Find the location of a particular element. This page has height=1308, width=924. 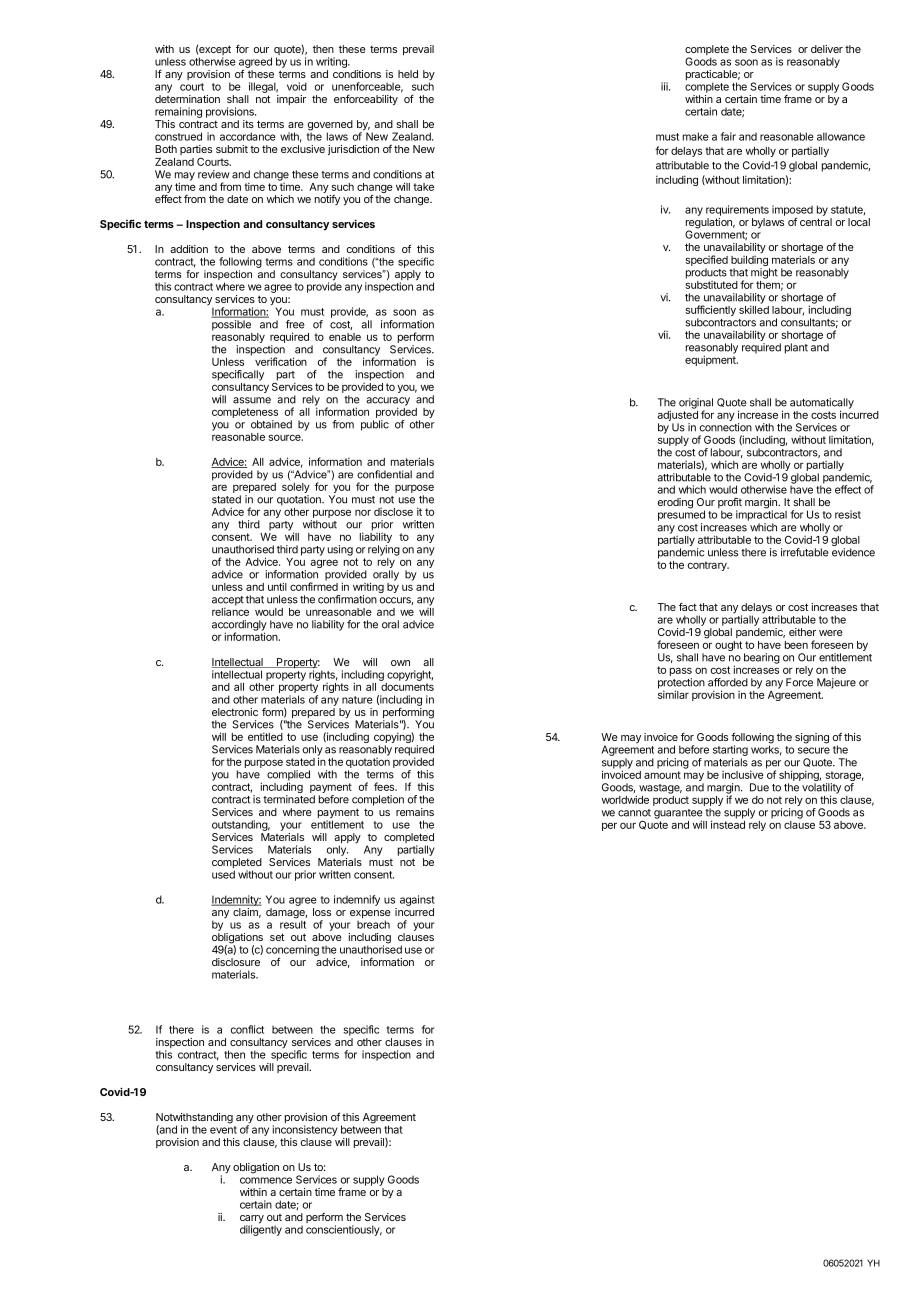

deliver is located at coordinates (827, 49).
